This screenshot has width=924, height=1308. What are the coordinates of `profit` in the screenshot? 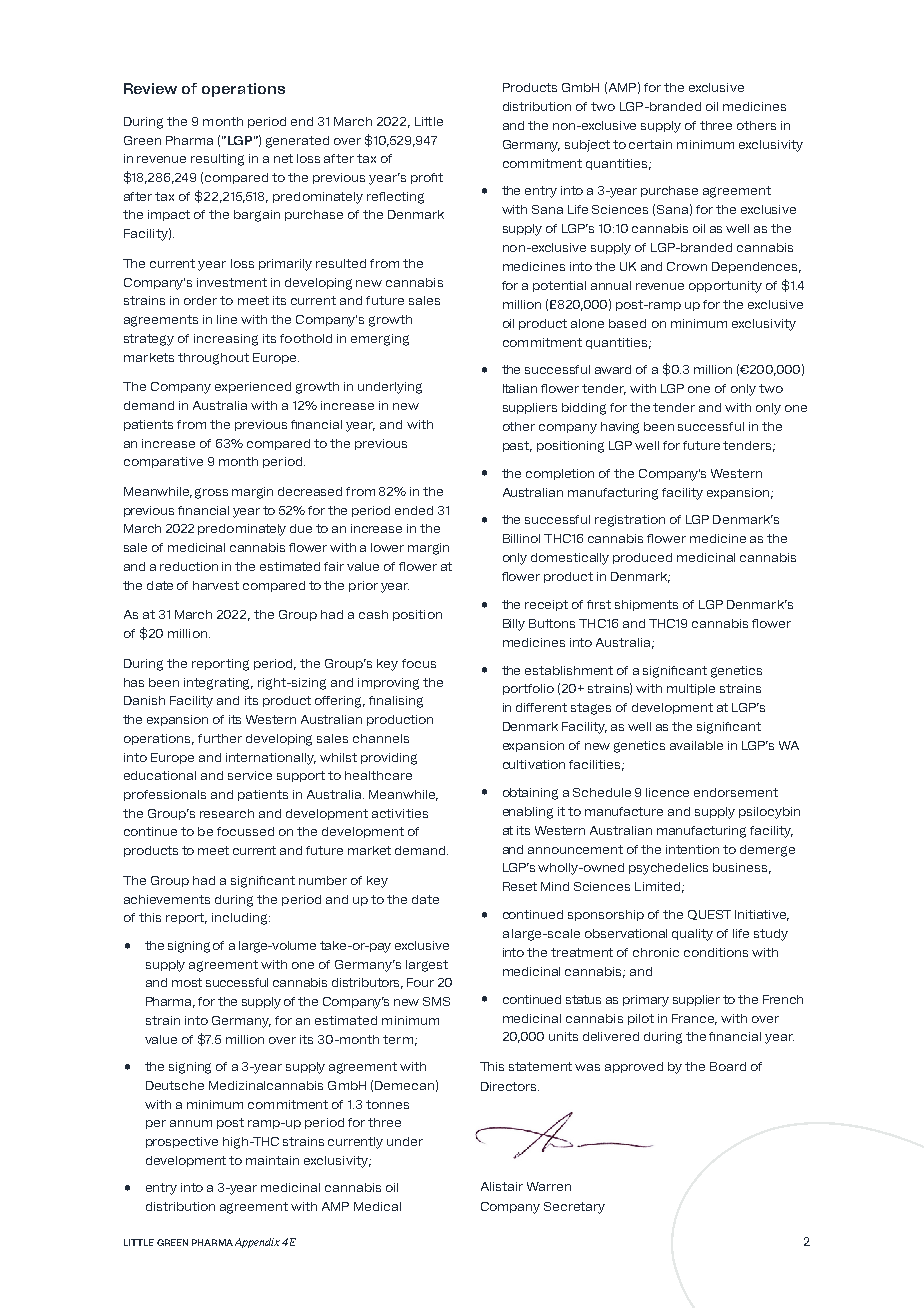 It's located at (427, 178).
